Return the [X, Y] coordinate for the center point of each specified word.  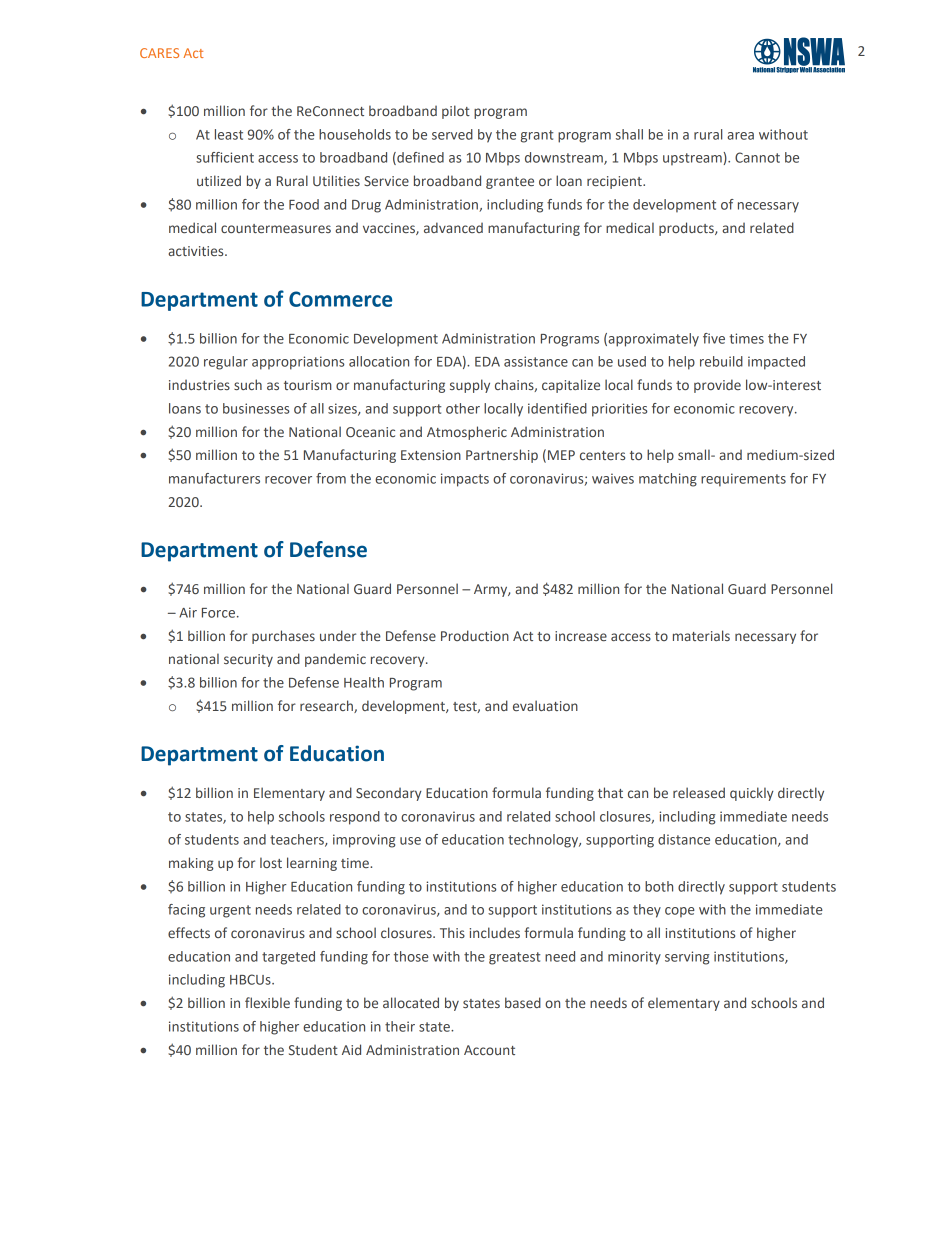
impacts [465, 480]
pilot [456, 112]
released [699, 792]
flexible [267, 1002]
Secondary [389, 794]
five [714, 338]
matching [668, 480]
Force [220, 613]
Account [489, 1050]
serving [687, 958]
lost [271, 862]
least [229, 134]
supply [470, 386]
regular [226, 363]
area [740, 136]
